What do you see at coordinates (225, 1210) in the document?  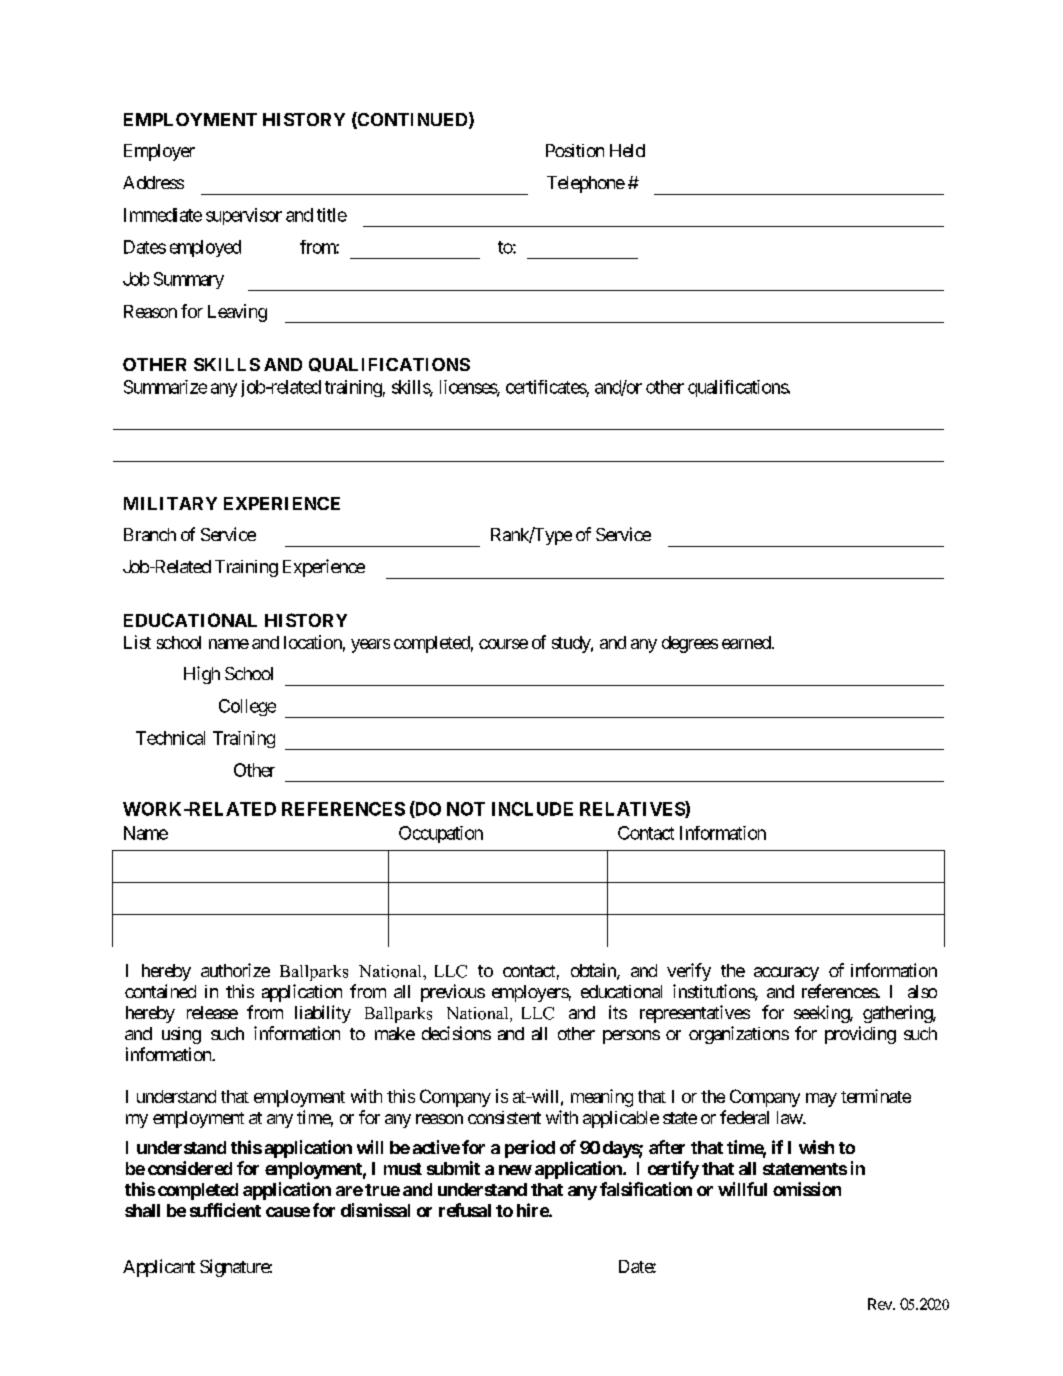 I see `sufficient` at bounding box center [225, 1210].
